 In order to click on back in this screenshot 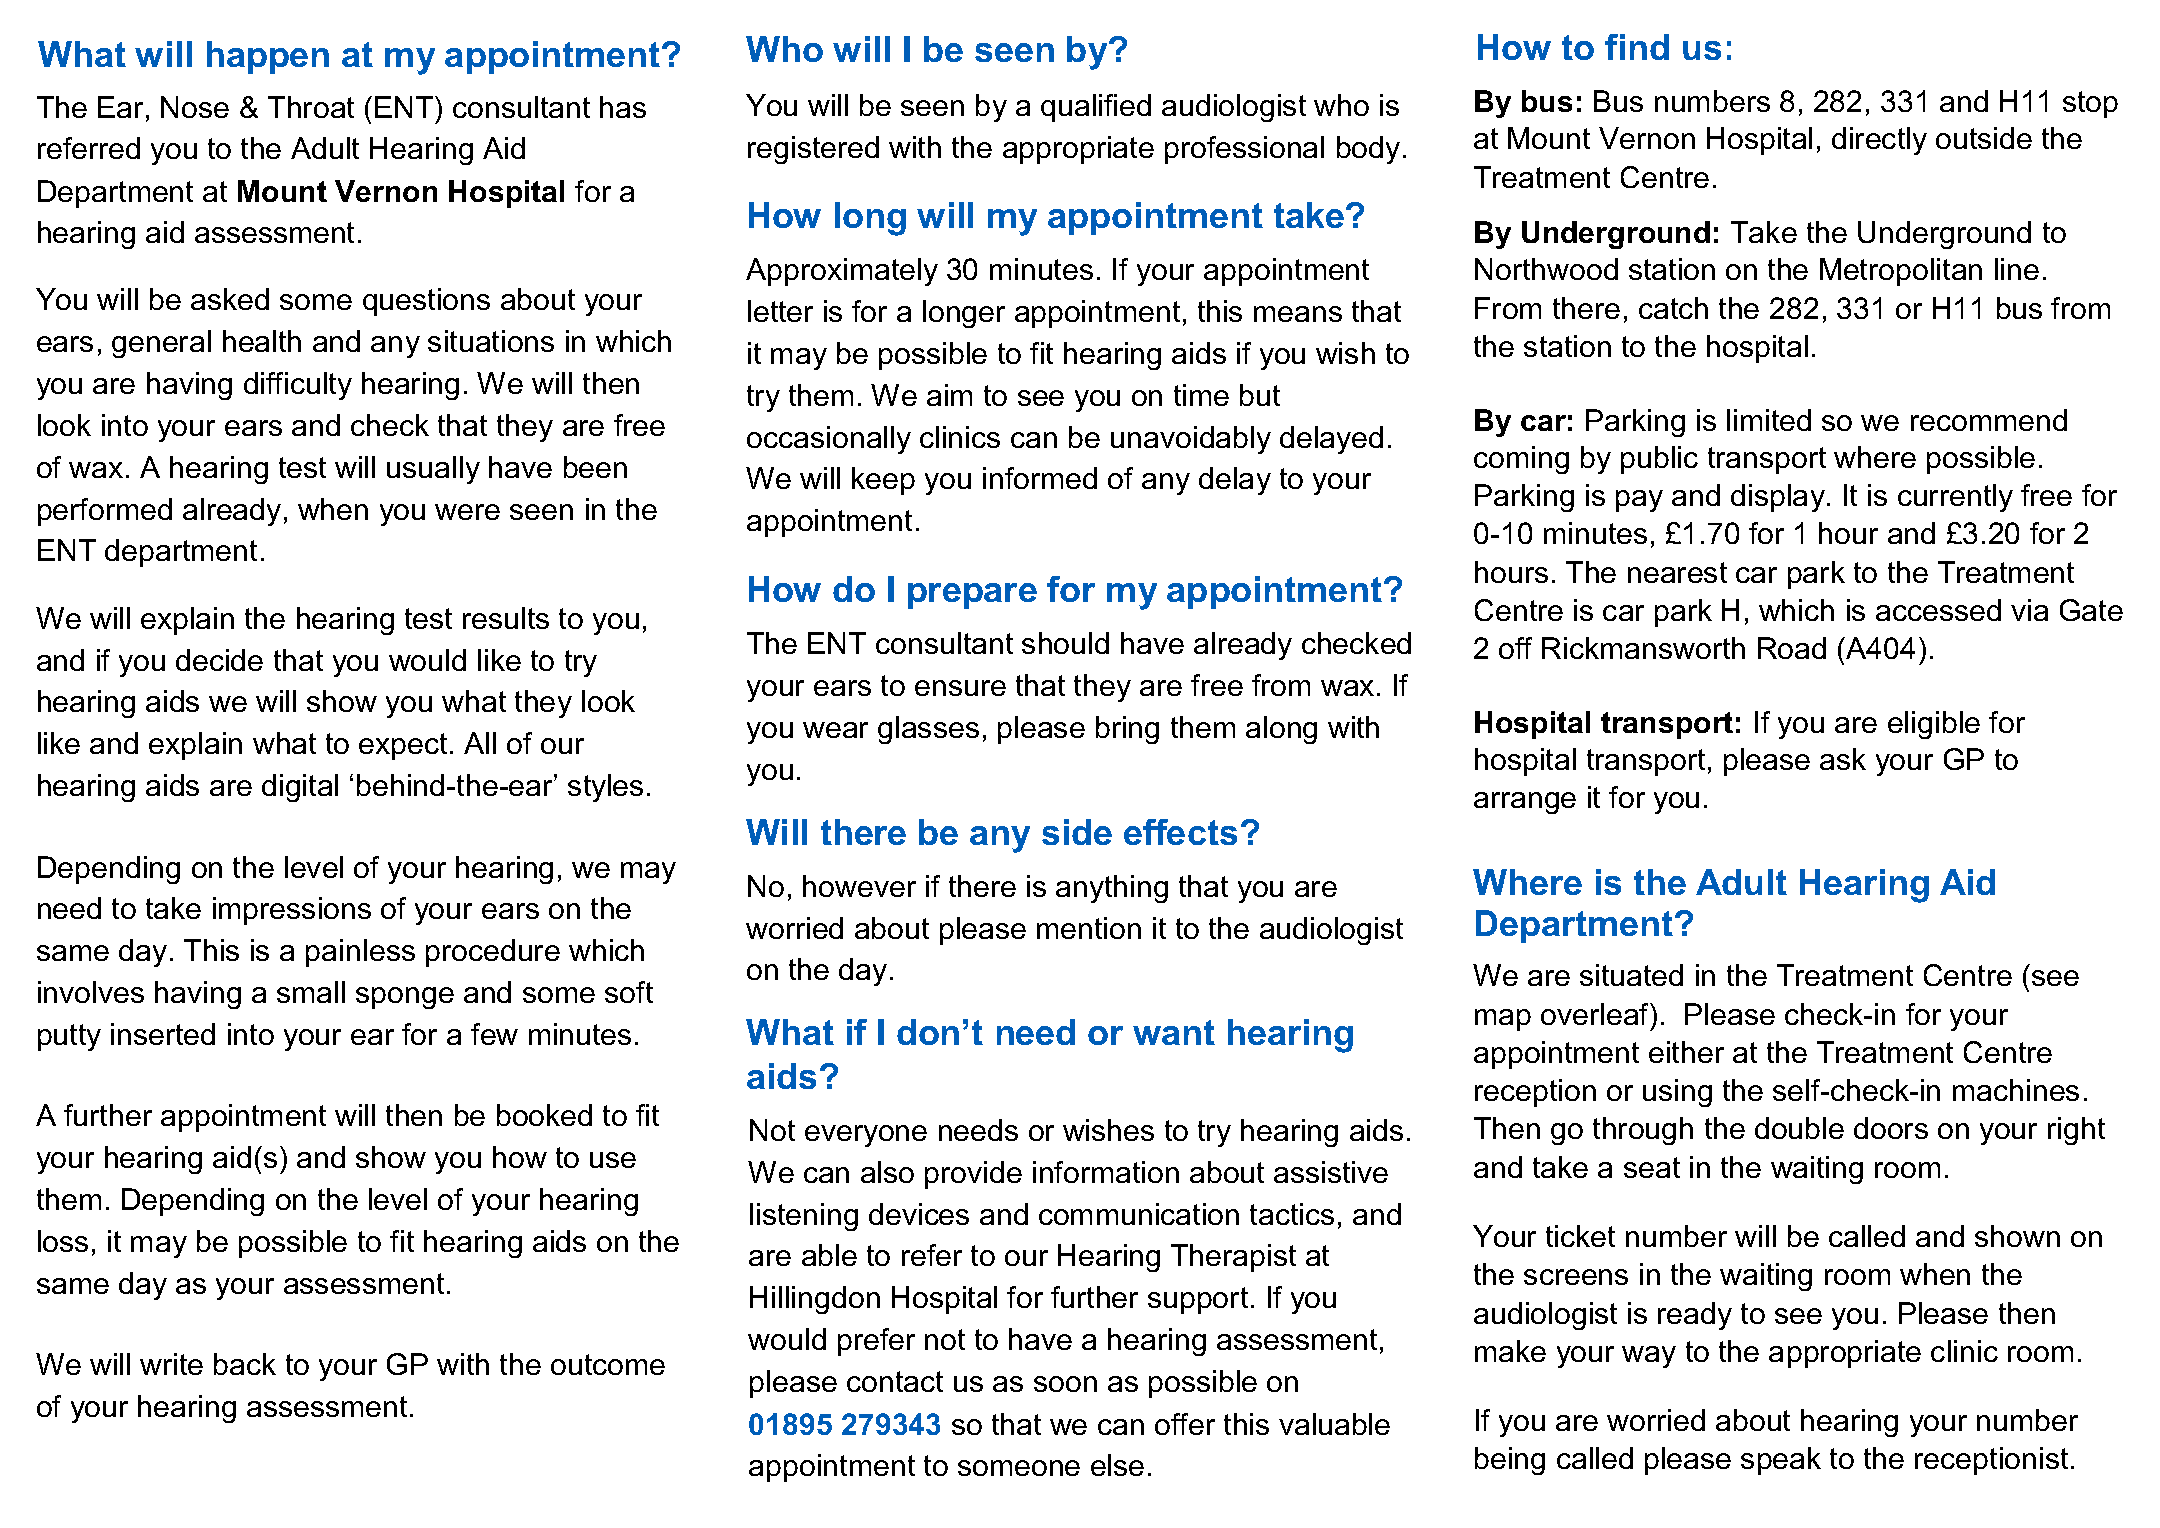, I will do `click(245, 1364)`.
